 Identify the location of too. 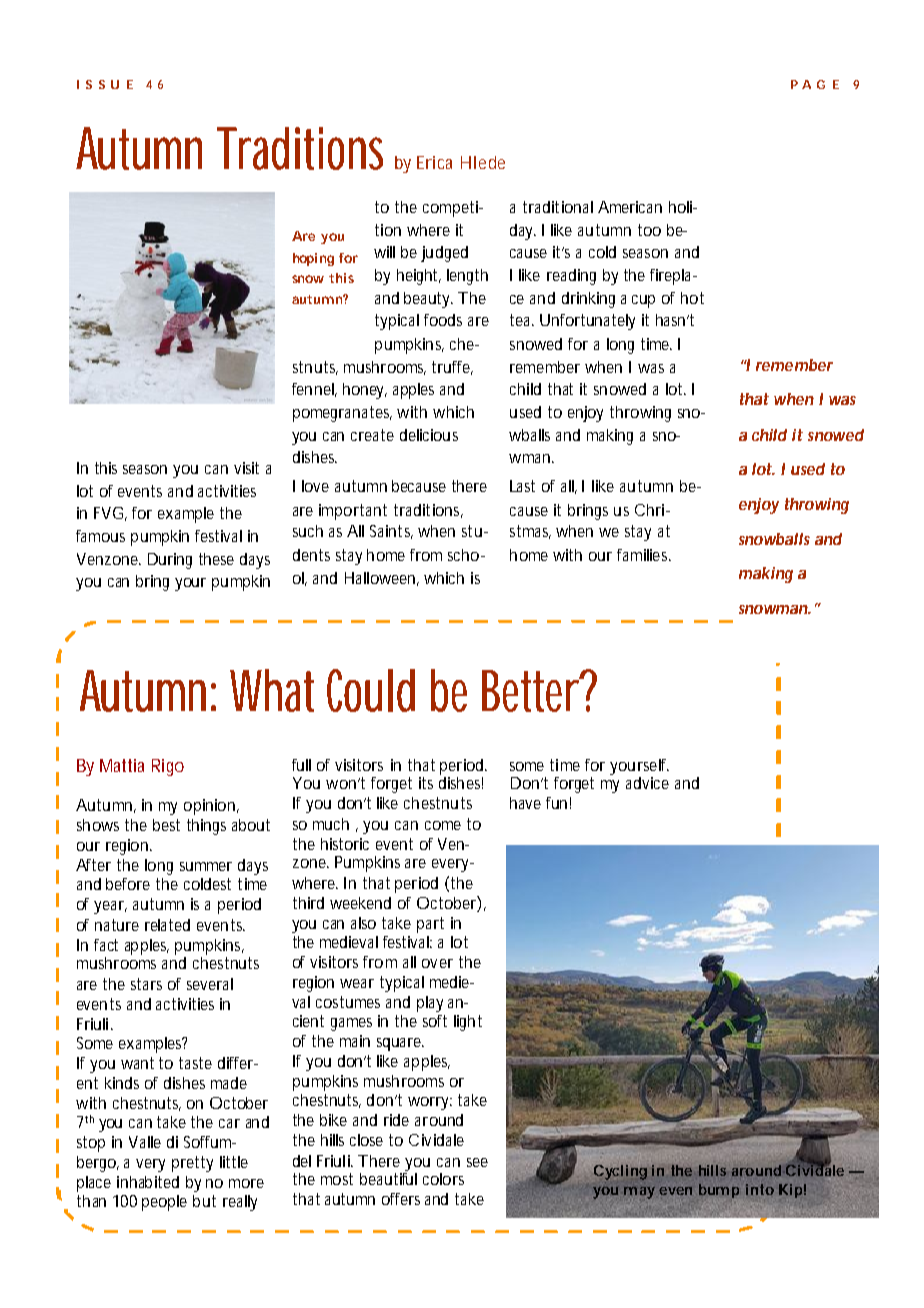
(649, 230).
